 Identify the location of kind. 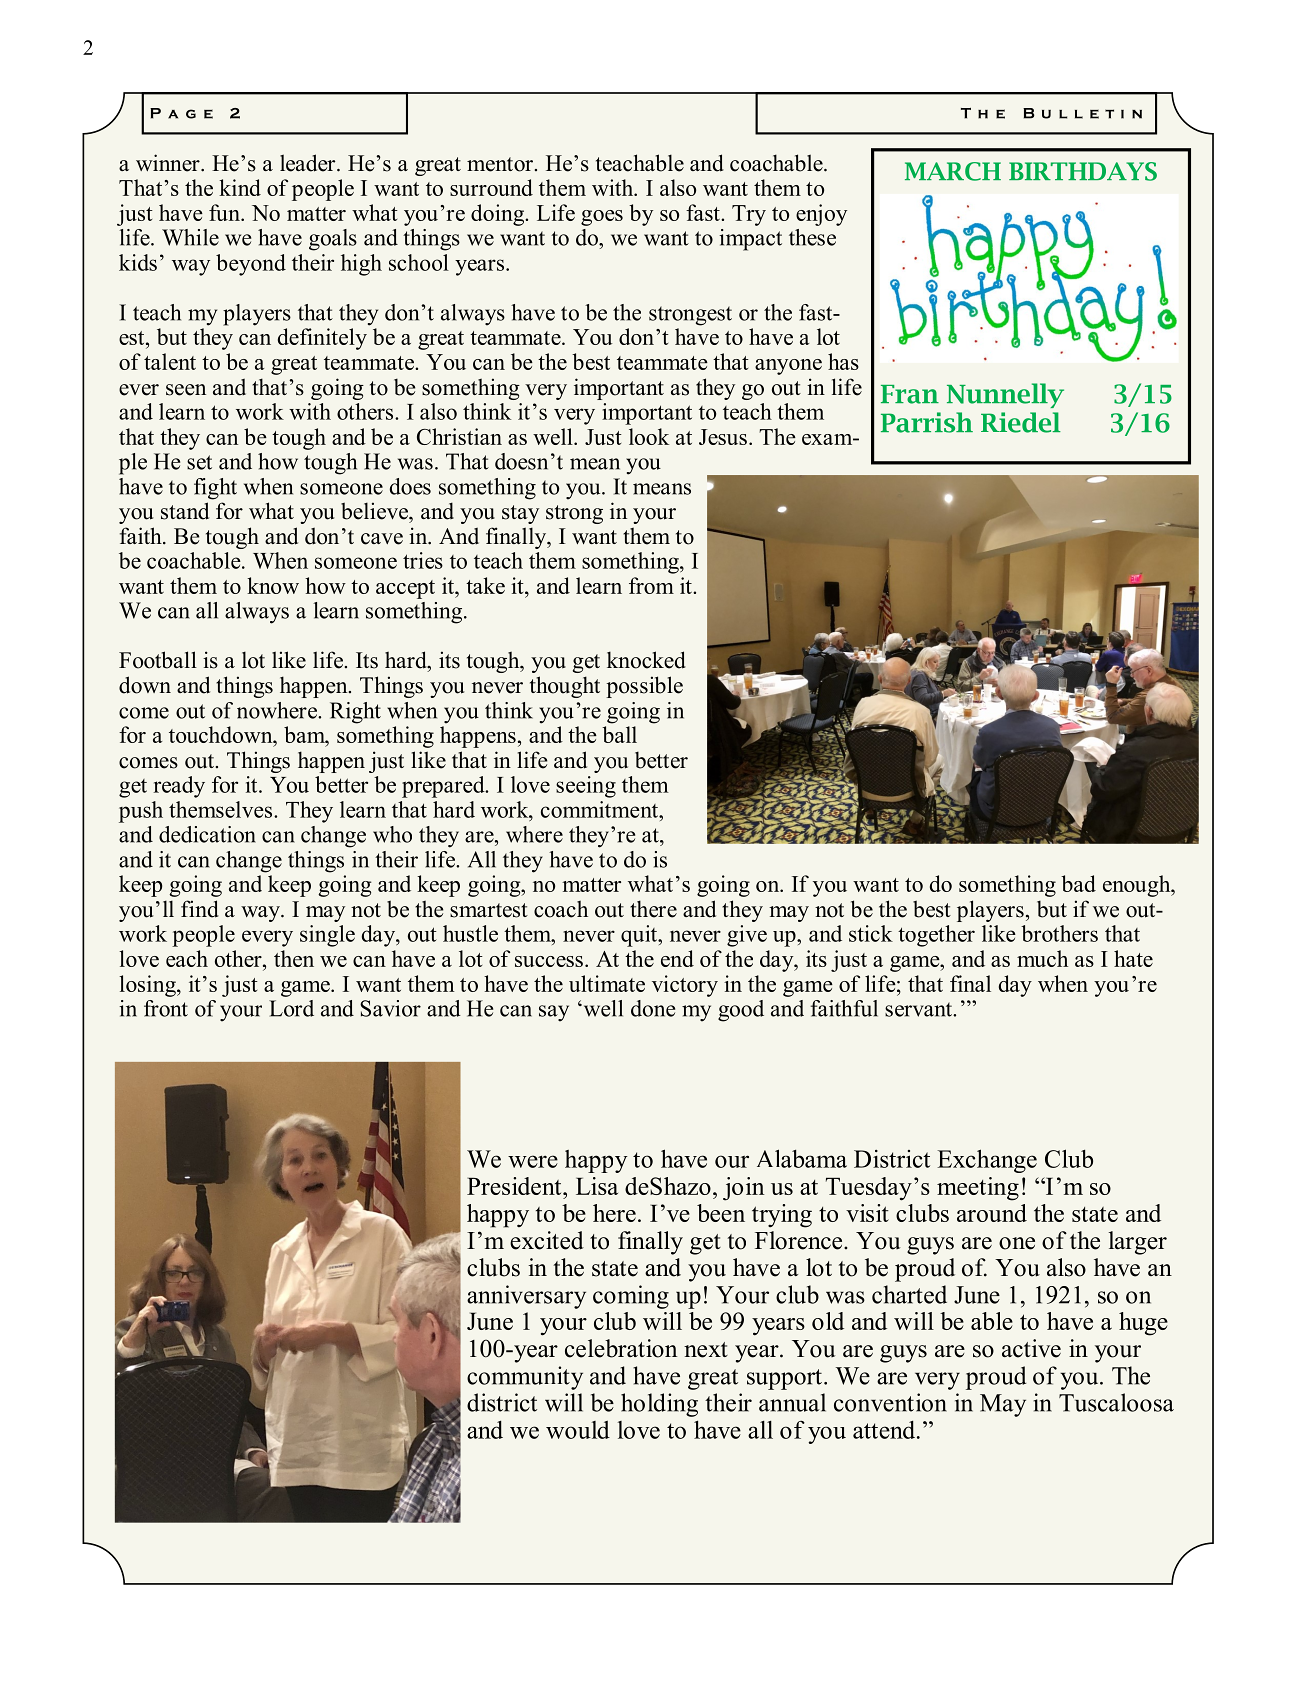
(240, 187).
